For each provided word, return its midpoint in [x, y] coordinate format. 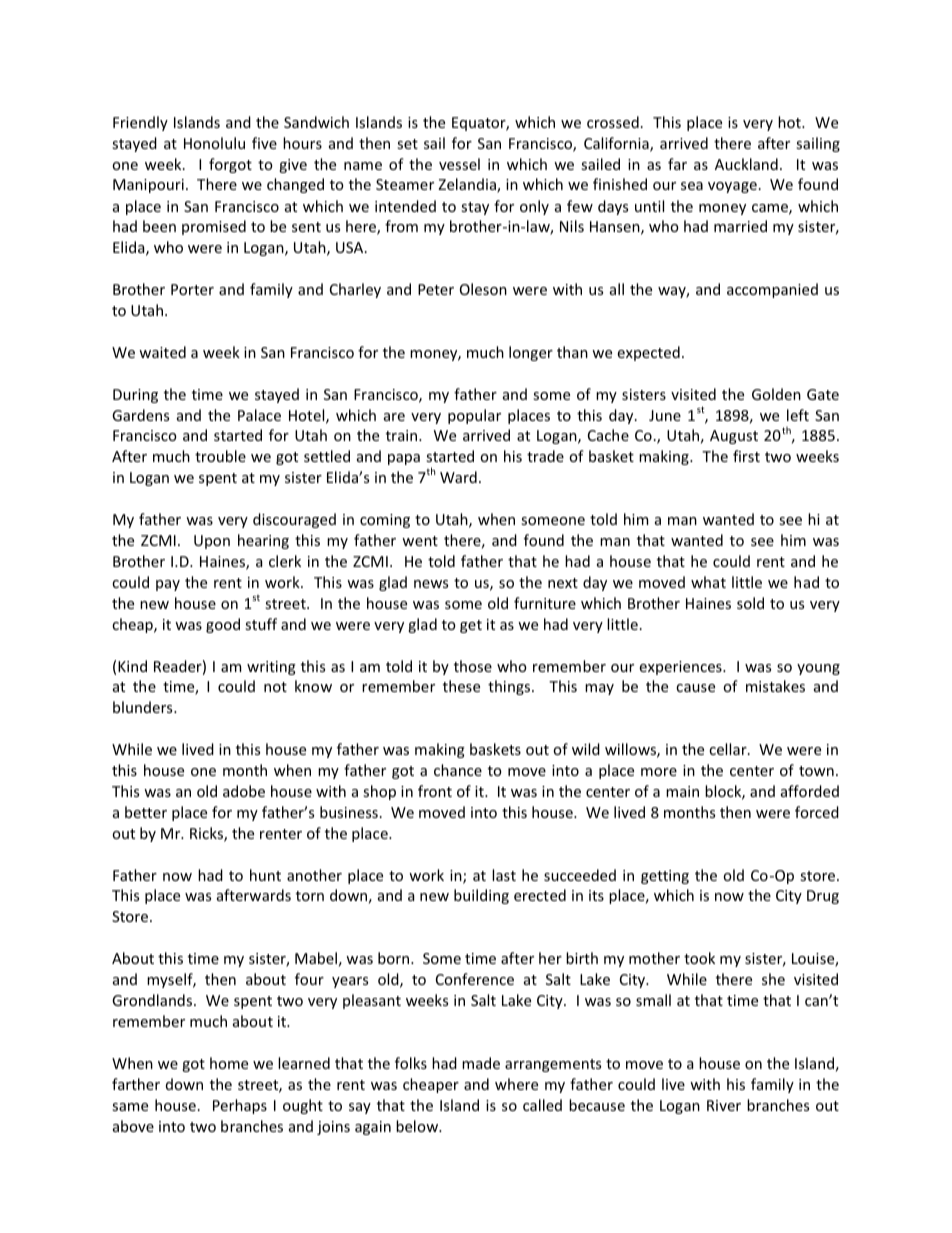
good [223, 625]
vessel [459, 164]
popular [474, 416]
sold [750, 603]
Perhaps [240, 1106]
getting [665, 877]
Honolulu [214, 143]
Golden [776, 394]
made [481, 1063]
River [724, 1105]
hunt [265, 875]
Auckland [746, 164]
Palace [259, 415]
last [504, 875]
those [473, 666]
